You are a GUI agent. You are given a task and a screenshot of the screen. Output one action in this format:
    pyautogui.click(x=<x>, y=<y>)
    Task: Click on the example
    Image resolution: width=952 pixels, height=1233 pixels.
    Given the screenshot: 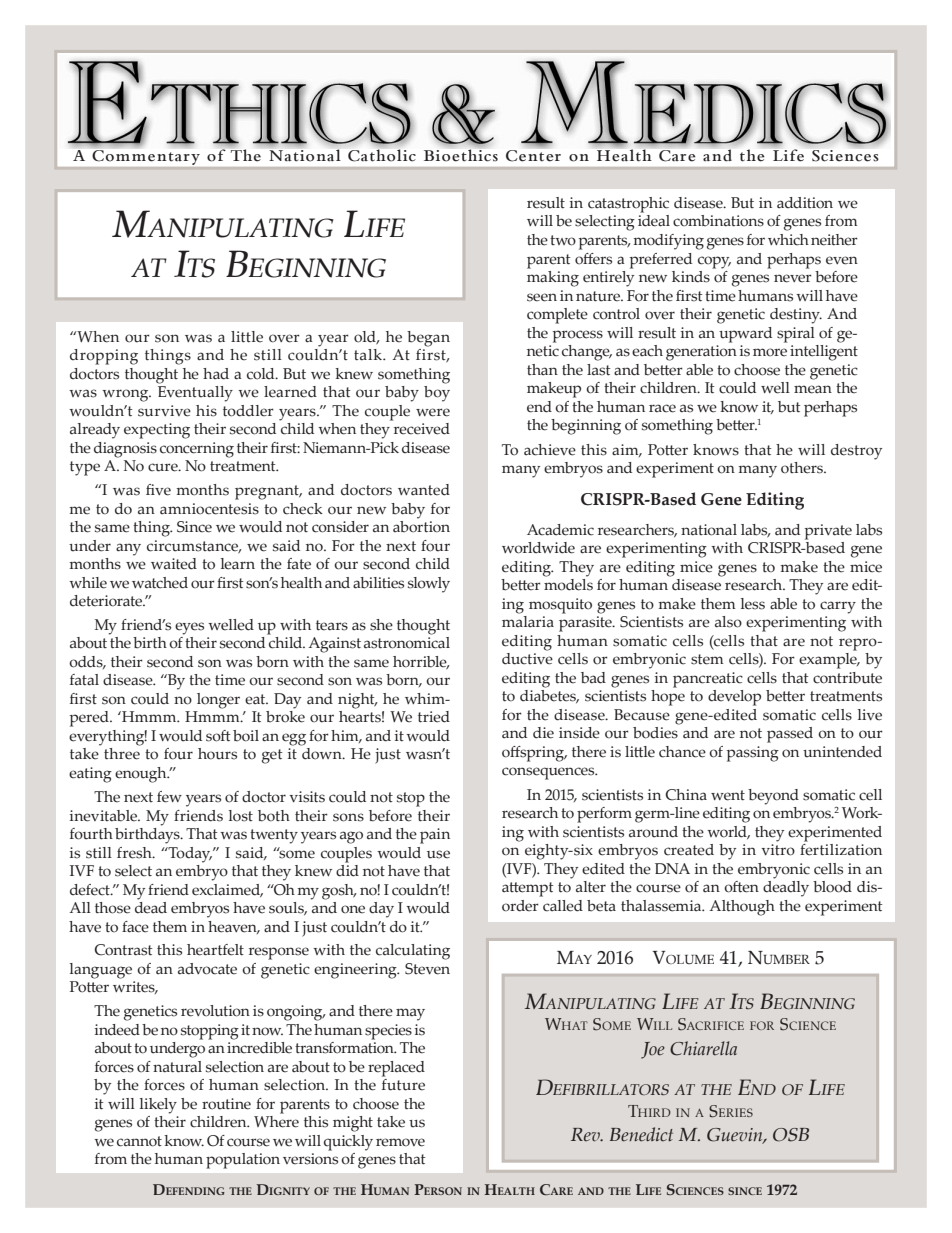 What is the action you would take?
    pyautogui.click(x=829, y=661)
